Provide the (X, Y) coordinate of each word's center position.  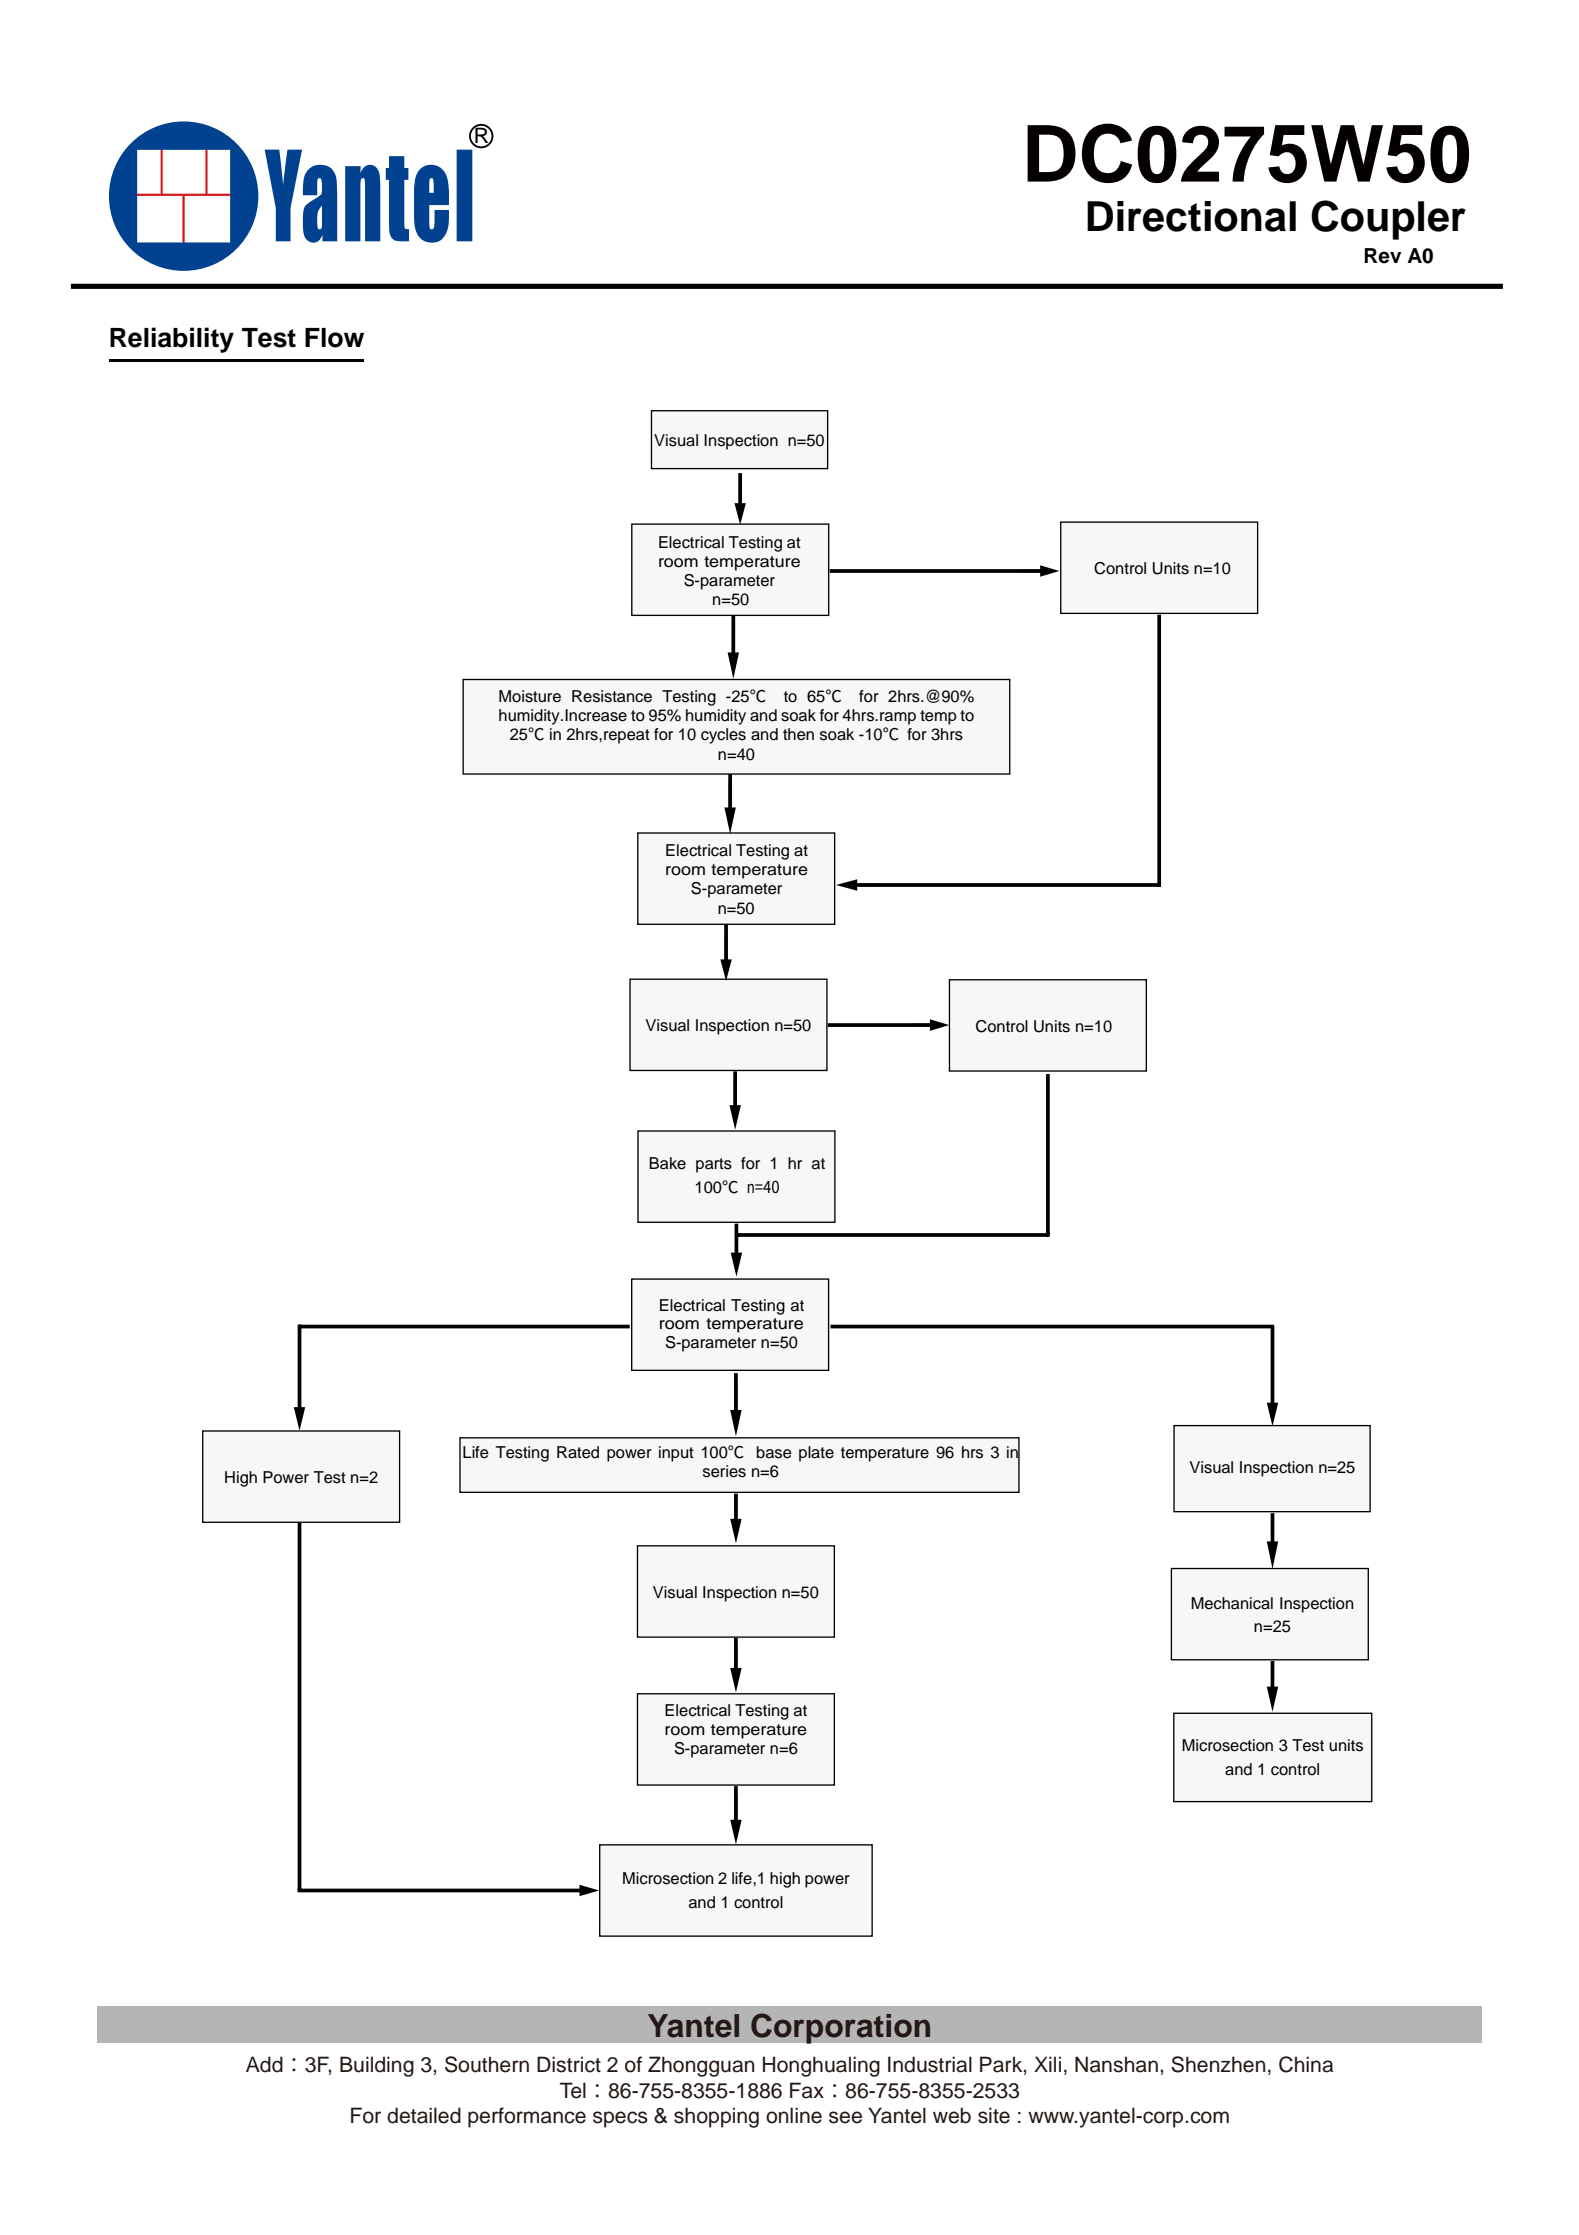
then (798, 734)
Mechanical (1232, 1603)
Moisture (530, 696)
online (794, 2115)
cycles (723, 736)
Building (377, 2066)
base (774, 1452)
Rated (578, 1452)
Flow (334, 338)
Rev (1382, 256)
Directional (1191, 216)
